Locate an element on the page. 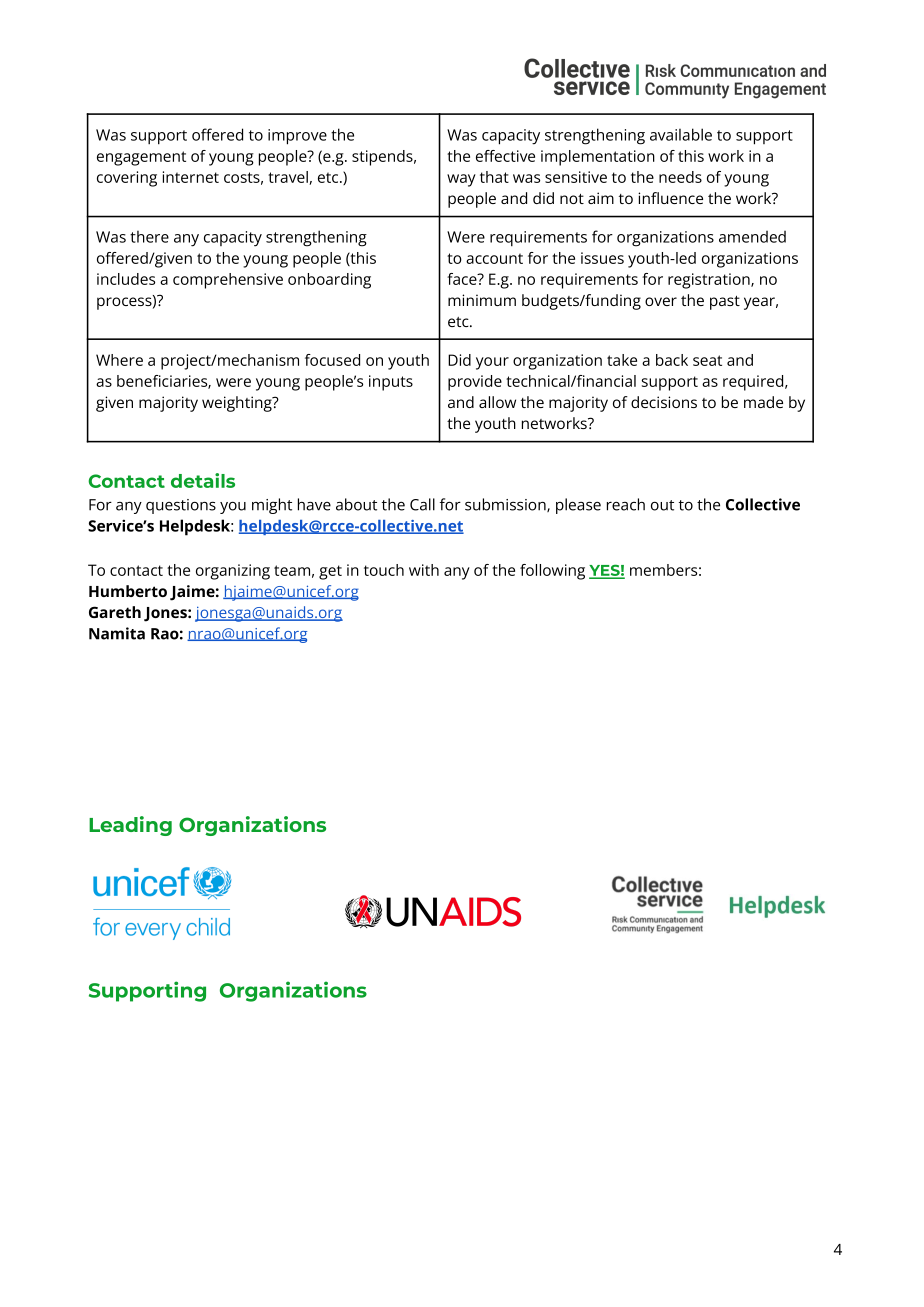 This image has width=924, height=1307. reach is located at coordinates (626, 504).
